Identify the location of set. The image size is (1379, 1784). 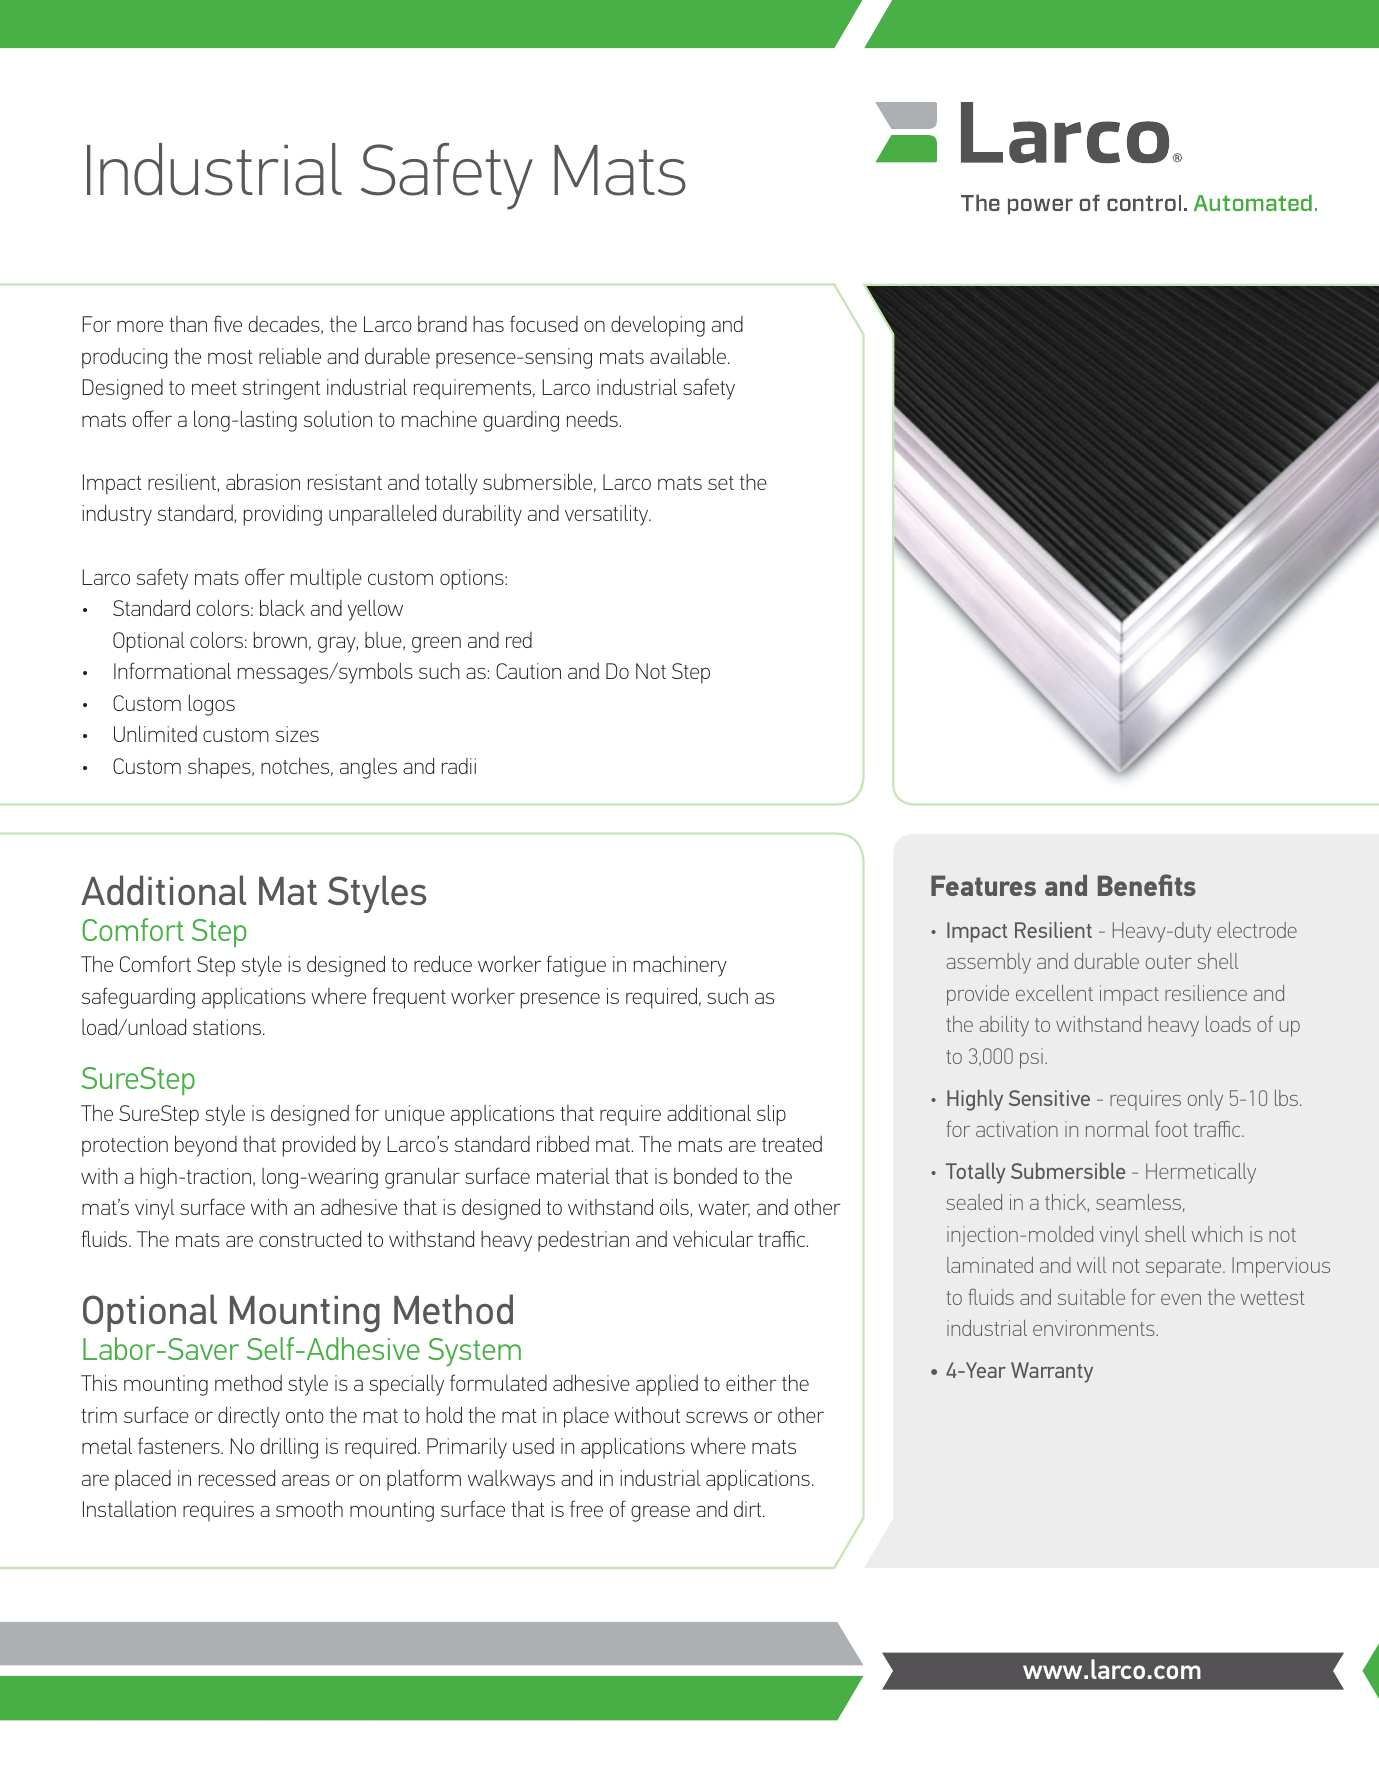
(721, 483).
